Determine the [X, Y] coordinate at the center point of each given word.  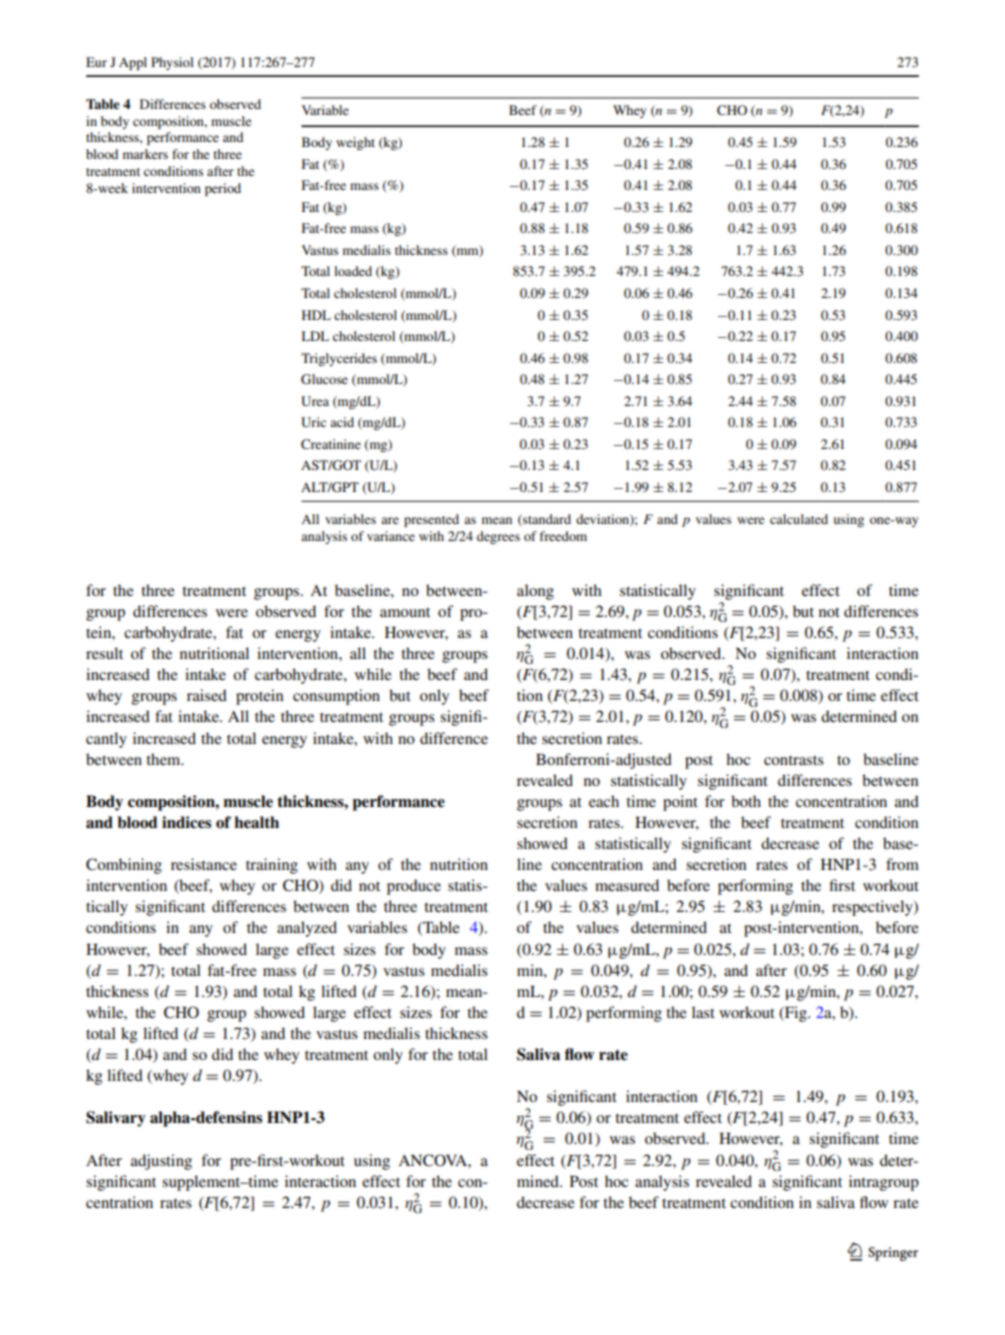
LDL [315, 336]
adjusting [161, 1162]
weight [355, 143]
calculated [799, 519]
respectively [873, 908]
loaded [353, 271]
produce [414, 887]
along [535, 592]
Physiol [172, 63]
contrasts [794, 760]
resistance [204, 864]
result [104, 653]
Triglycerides [339, 359]
